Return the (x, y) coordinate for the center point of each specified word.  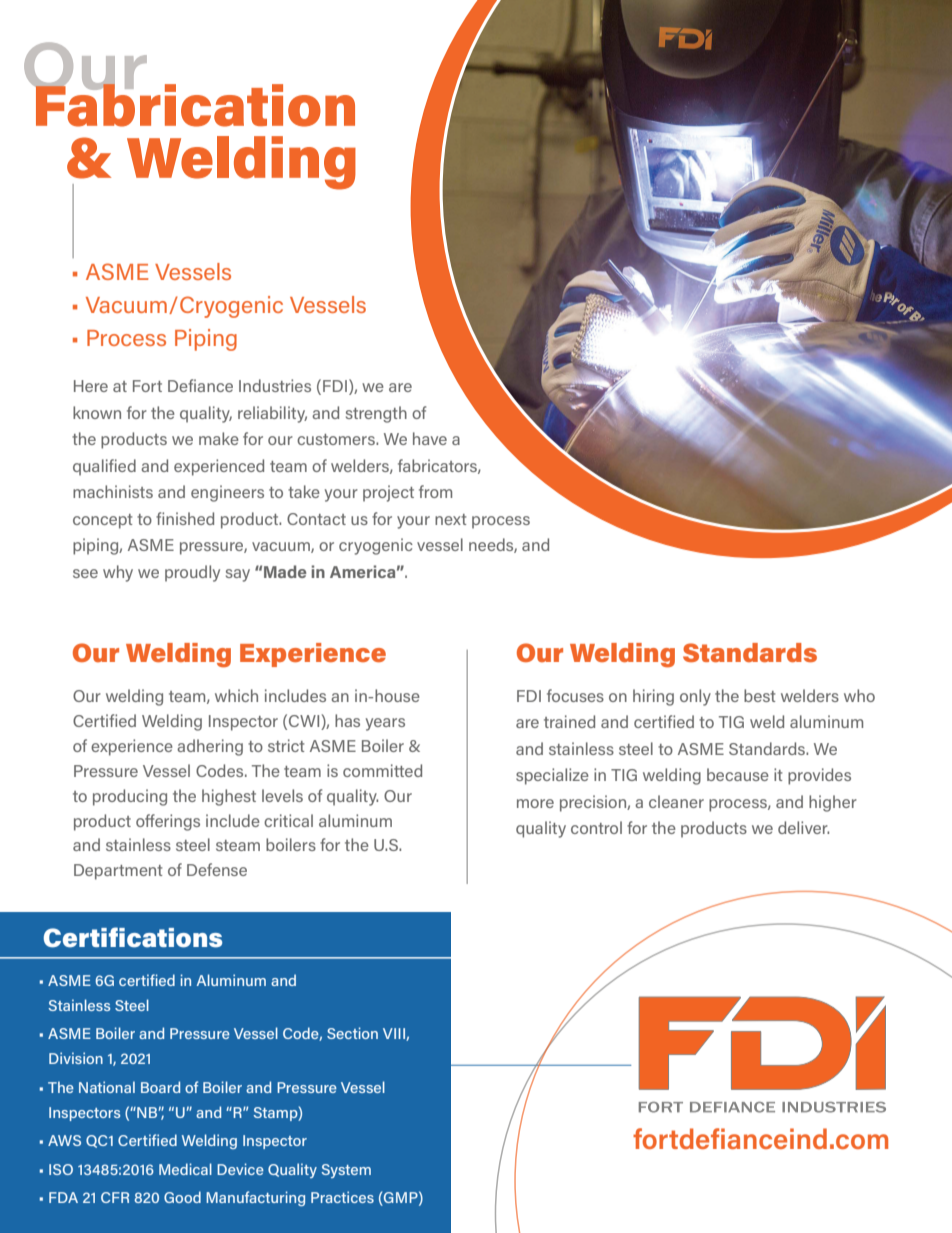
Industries (275, 385)
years (385, 724)
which (236, 695)
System (346, 1171)
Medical (185, 1169)
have (430, 438)
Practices (342, 1197)
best (759, 695)
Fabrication (194, 104)
